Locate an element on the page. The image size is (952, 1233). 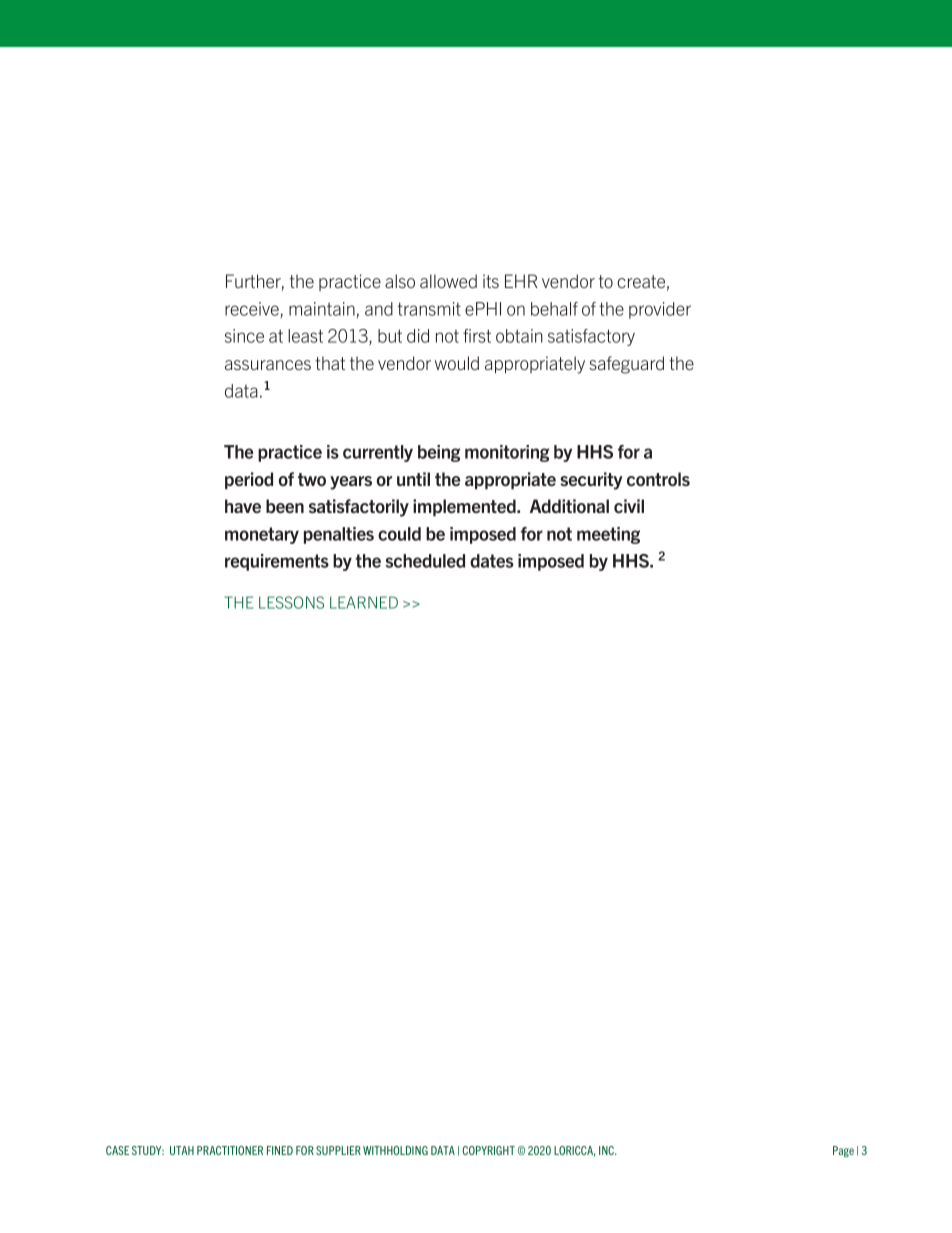
Page is located at coordinates (843, 1151).
